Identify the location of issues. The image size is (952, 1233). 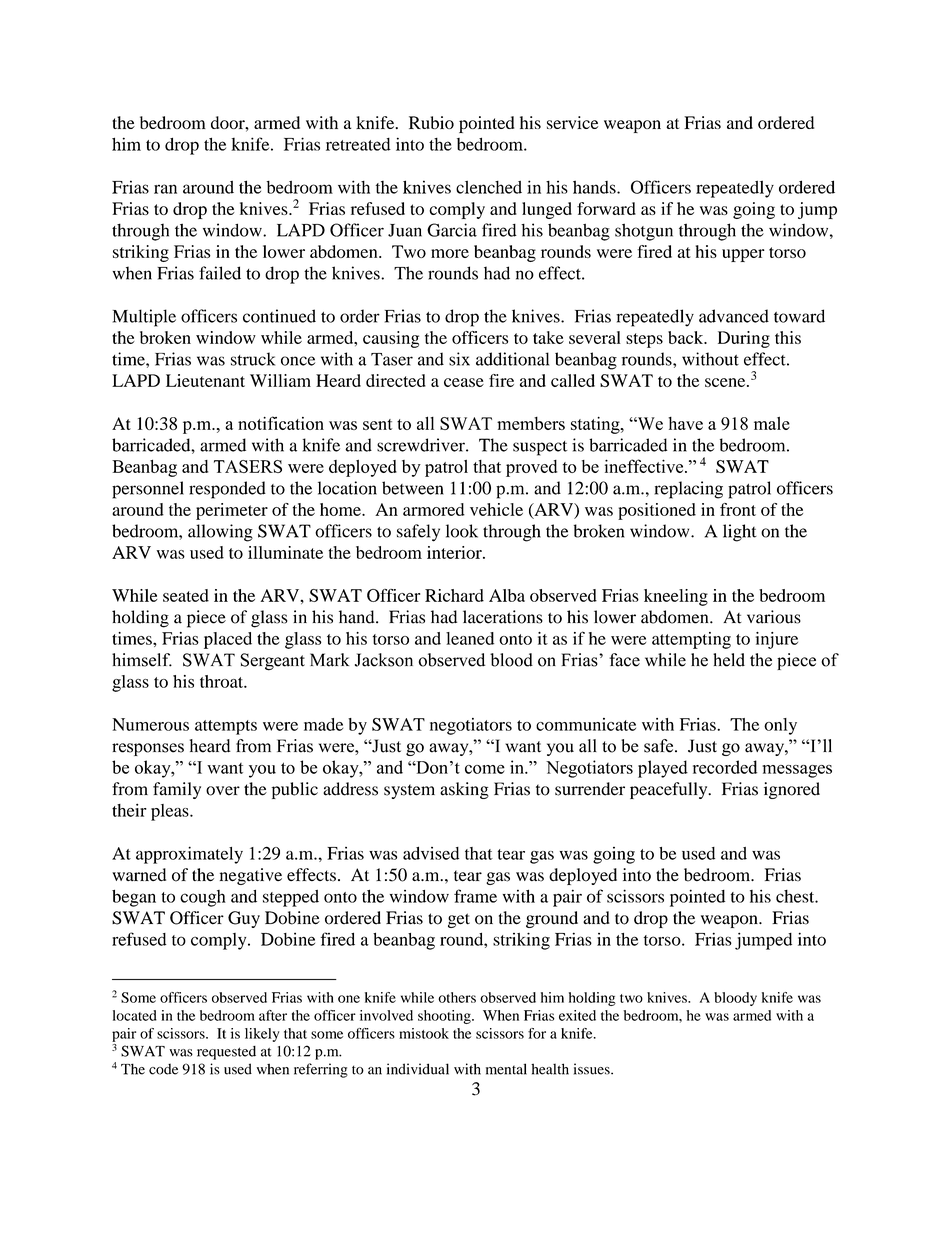
(593, 1069).
